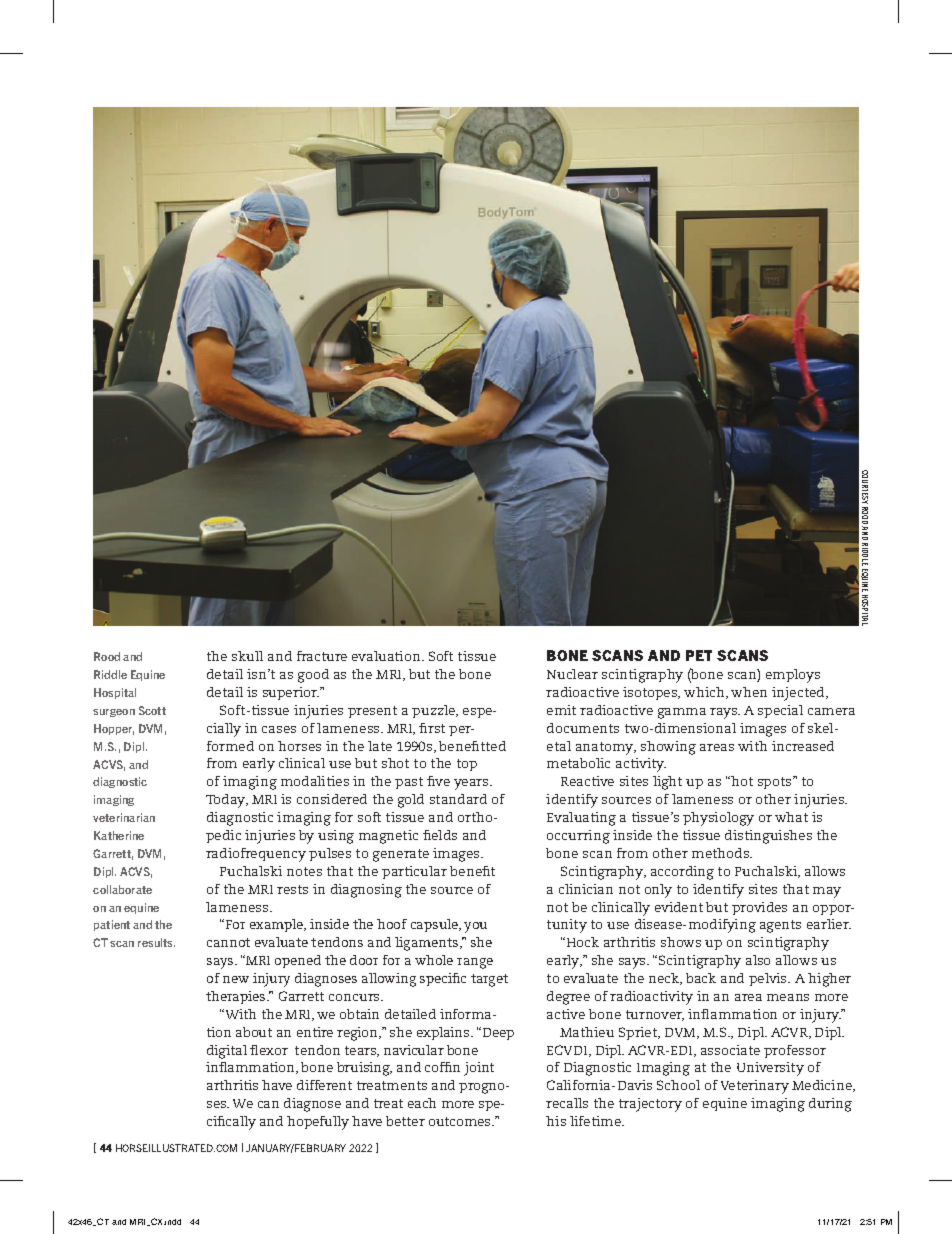 The image size is (952, 1234). I want to click on Today, so click(227, 801).
